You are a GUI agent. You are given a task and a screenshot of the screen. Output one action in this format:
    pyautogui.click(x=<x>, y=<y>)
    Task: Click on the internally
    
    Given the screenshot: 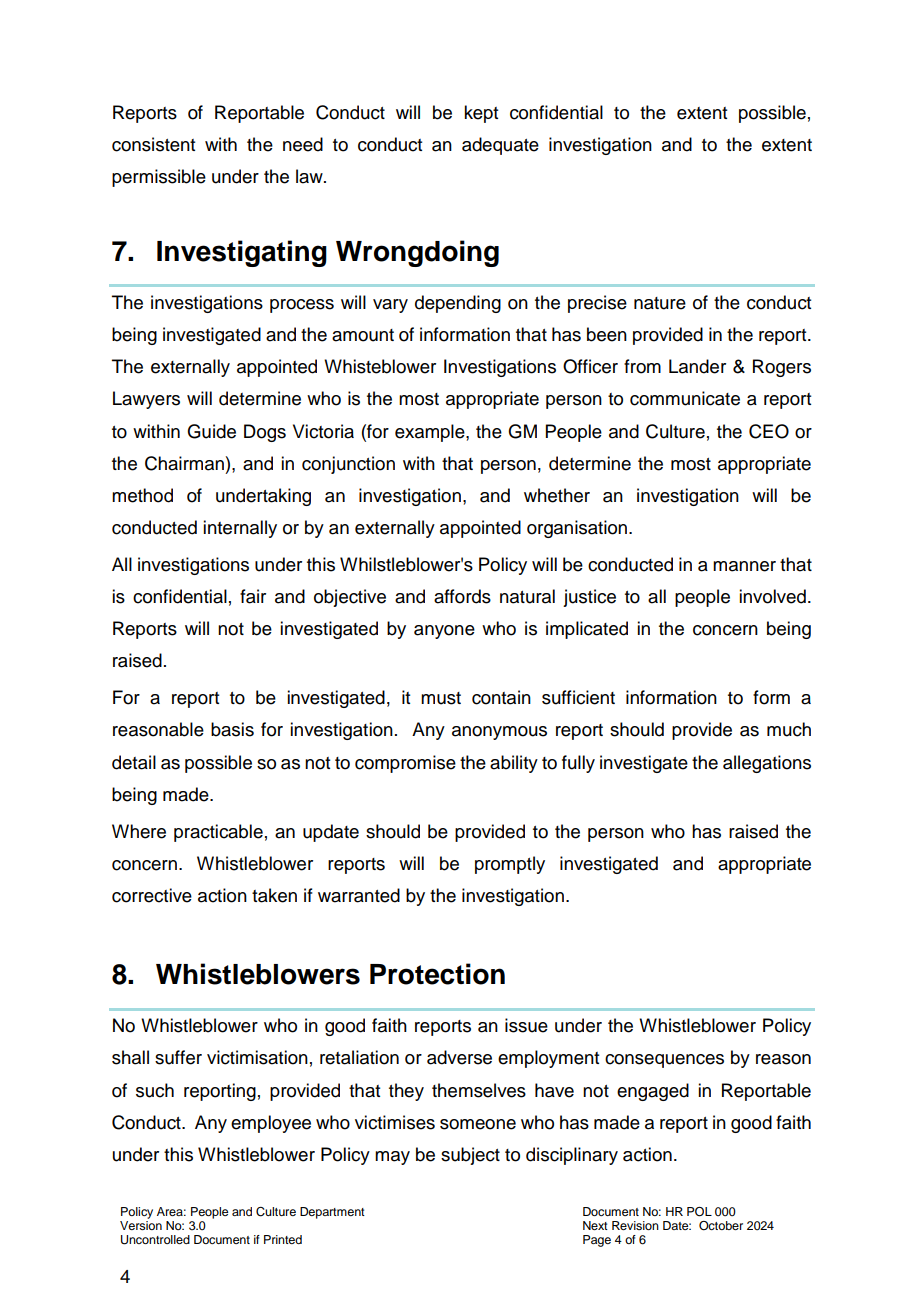 What is the action you would take?
    pyautogui.click(x=240, y=529)
